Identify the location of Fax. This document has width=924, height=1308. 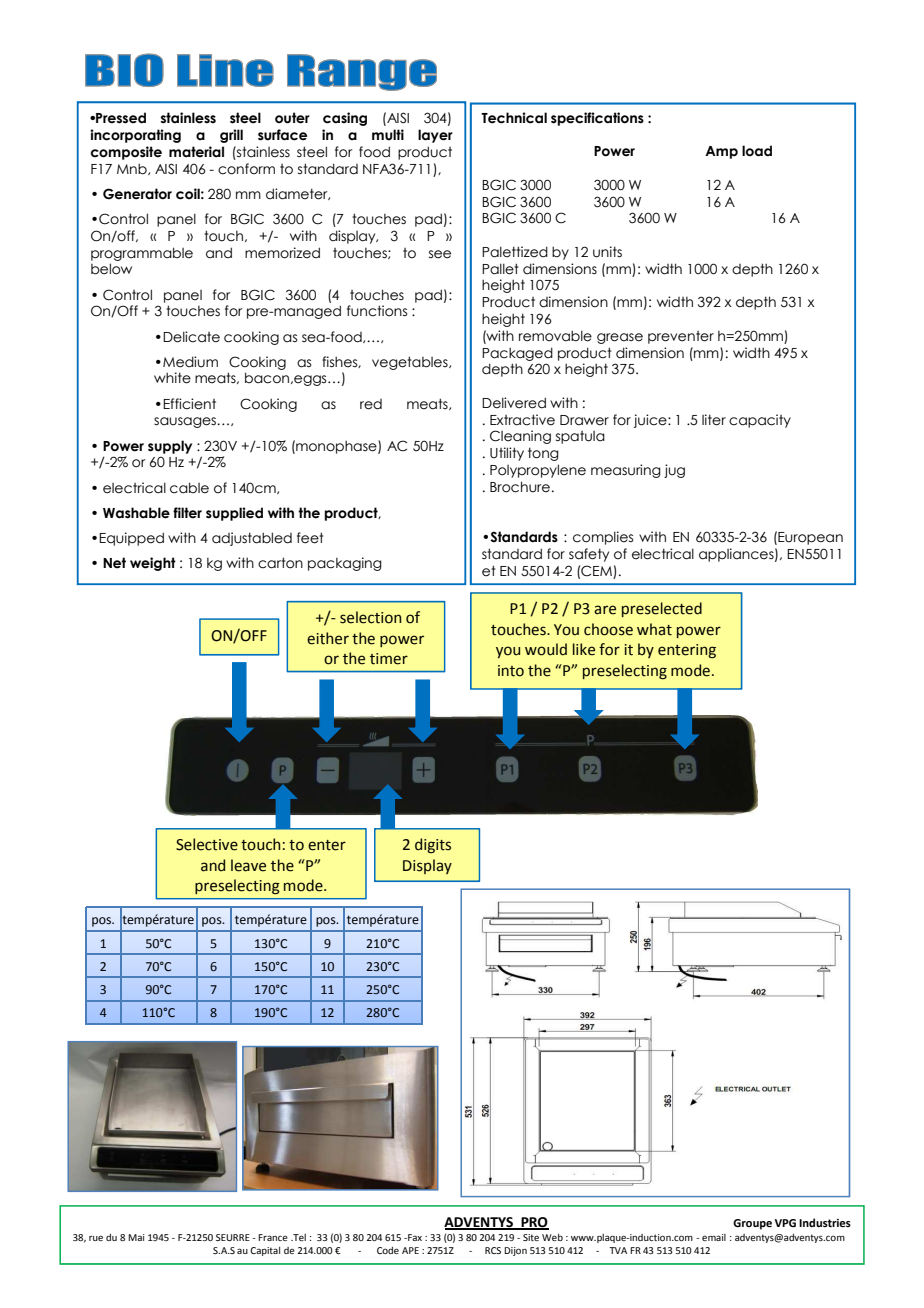
(414, 1237).
